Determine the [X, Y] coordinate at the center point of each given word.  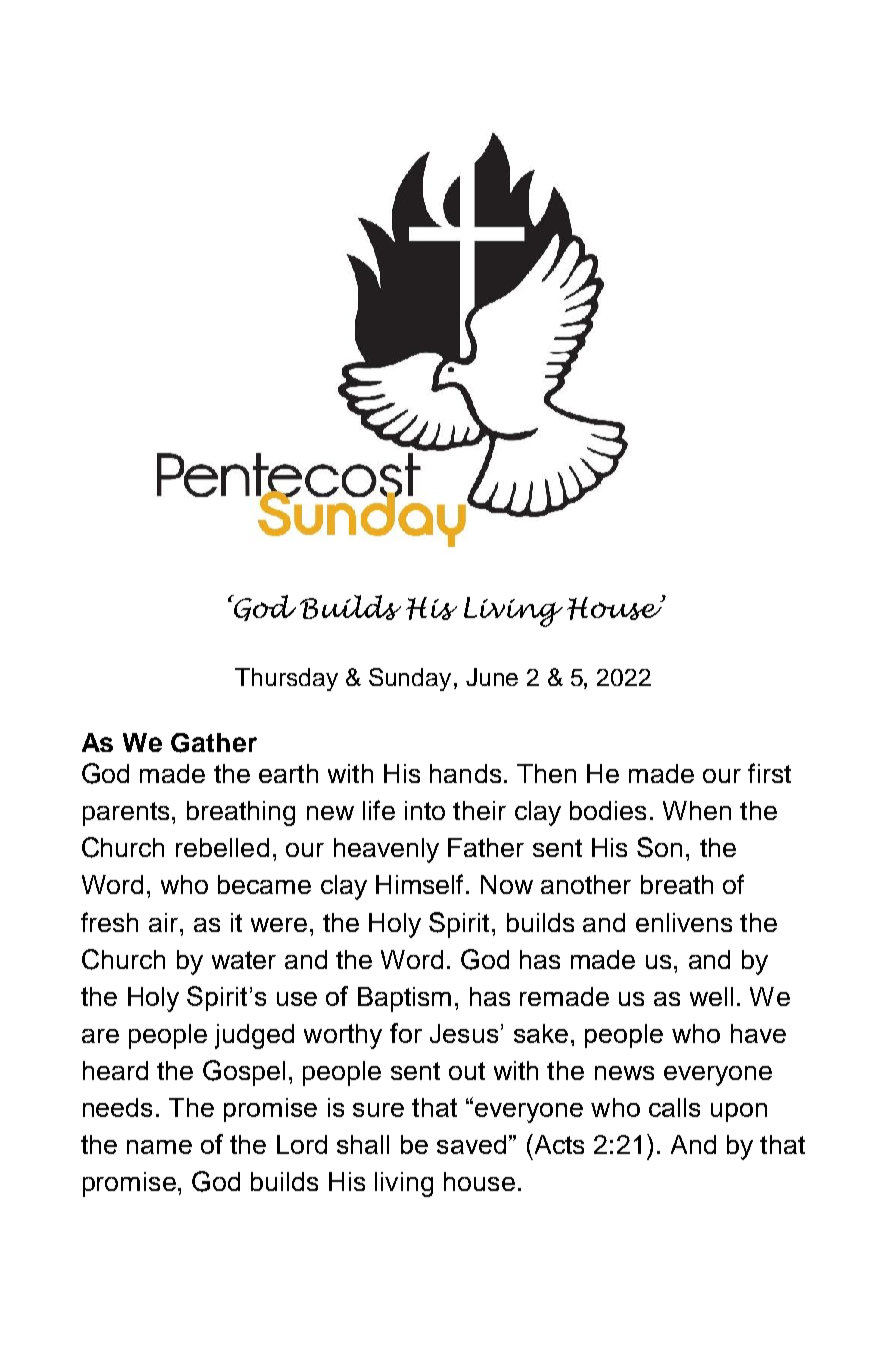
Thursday [286, 679]
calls [674, 1107]
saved [471, 1144]
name [159, 1147]
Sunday [410, 679]
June [492, 677]
